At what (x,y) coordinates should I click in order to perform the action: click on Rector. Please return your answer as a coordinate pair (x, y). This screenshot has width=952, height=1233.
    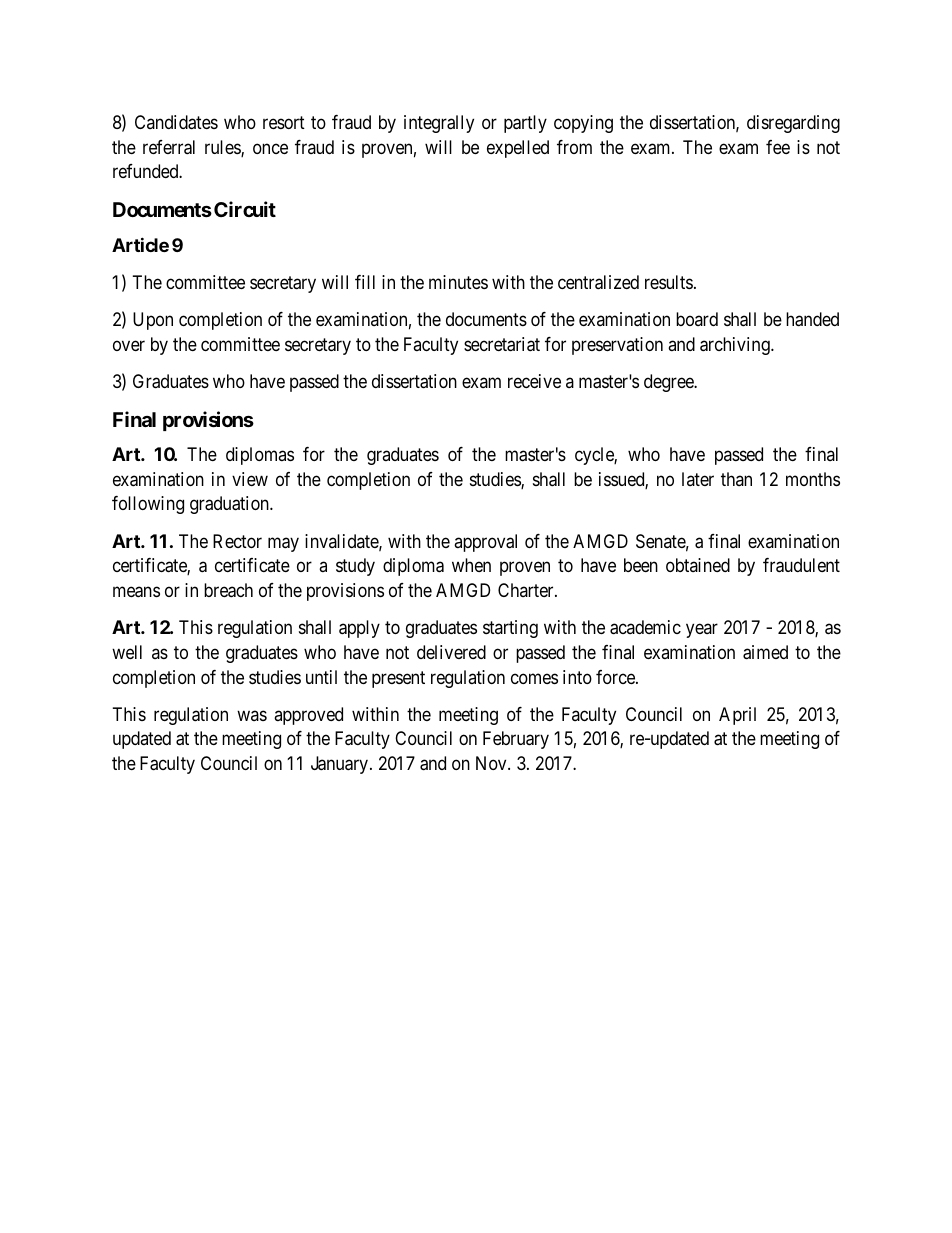
    Looking at the image, I should click on (237, 541).
